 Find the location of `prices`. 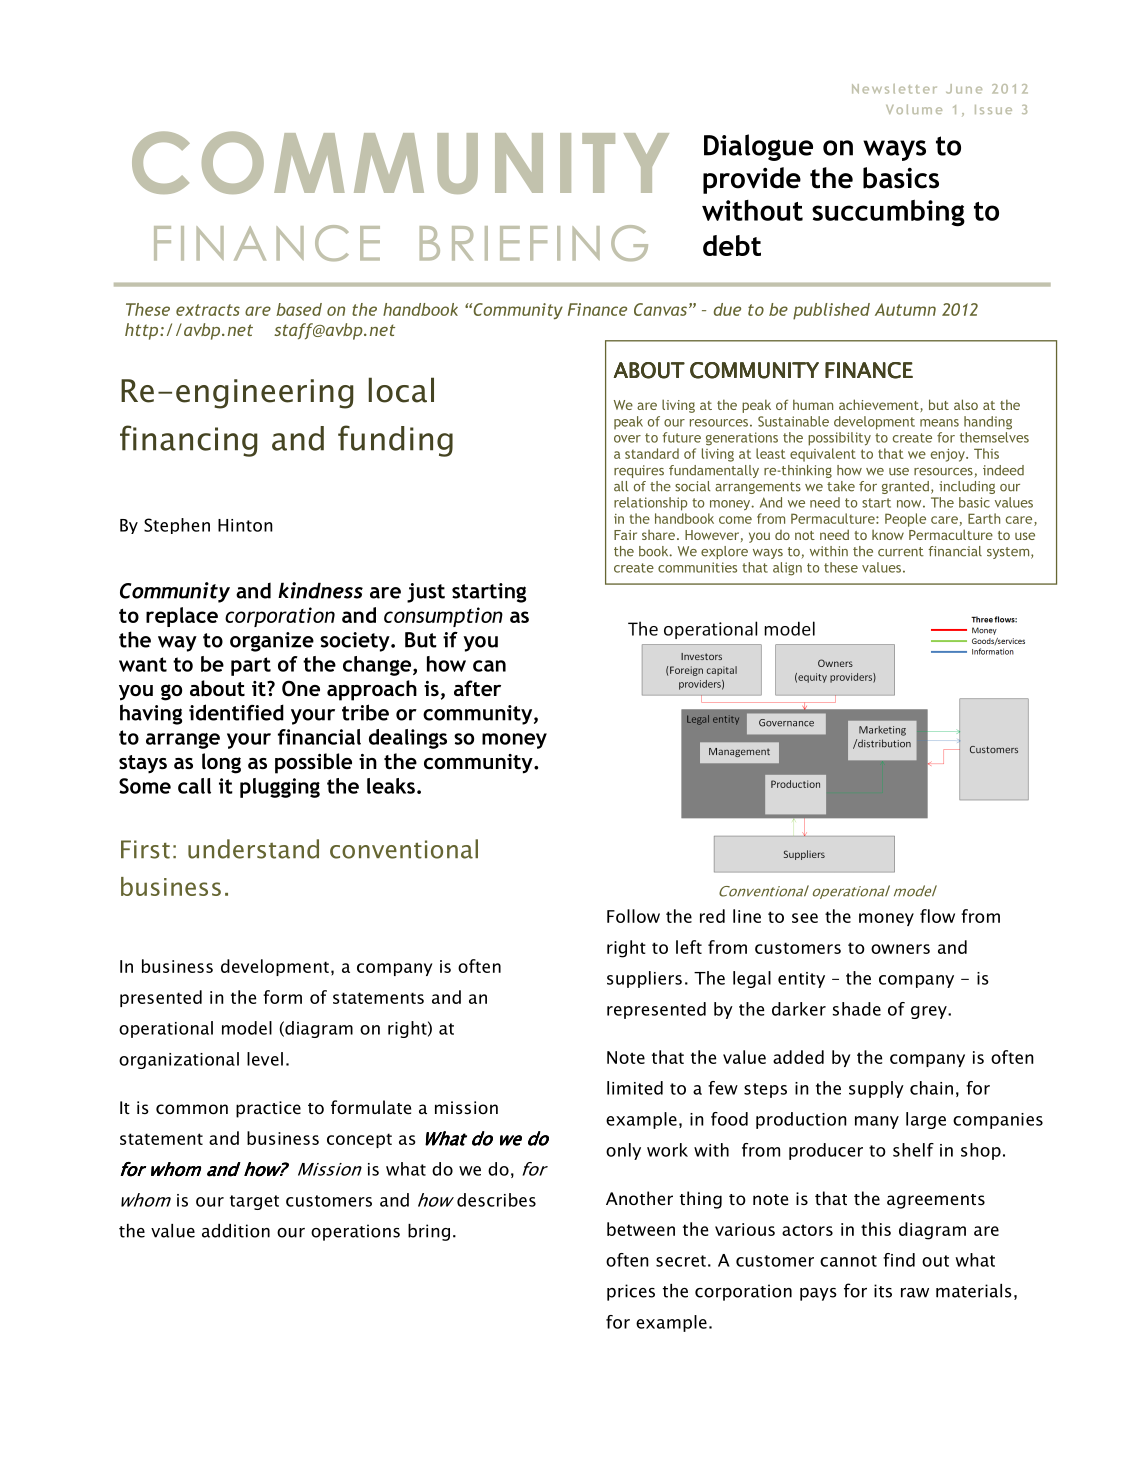

prices is located at coordinates (631, 1292).
